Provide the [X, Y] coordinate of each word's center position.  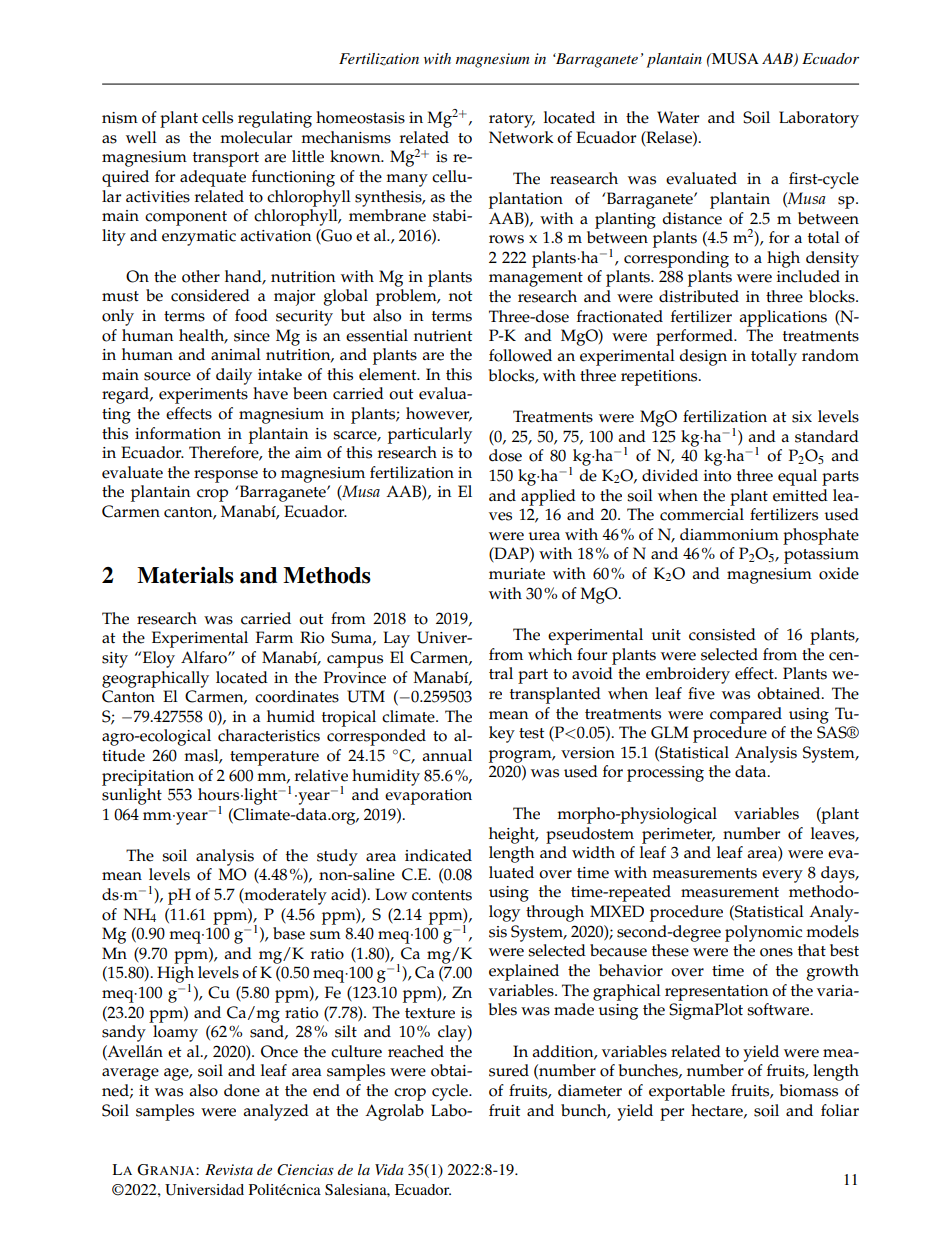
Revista [229, 1169]
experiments [203, 396]
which [550, 654]
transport [226, 159]
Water [678, 117]
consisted [722, 634]
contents [442, 895]
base [289, 933]
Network [521, 137]
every [782, 876]
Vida [389, 1169]
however [439, 414]
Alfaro [205, 657]
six [802, 417]
